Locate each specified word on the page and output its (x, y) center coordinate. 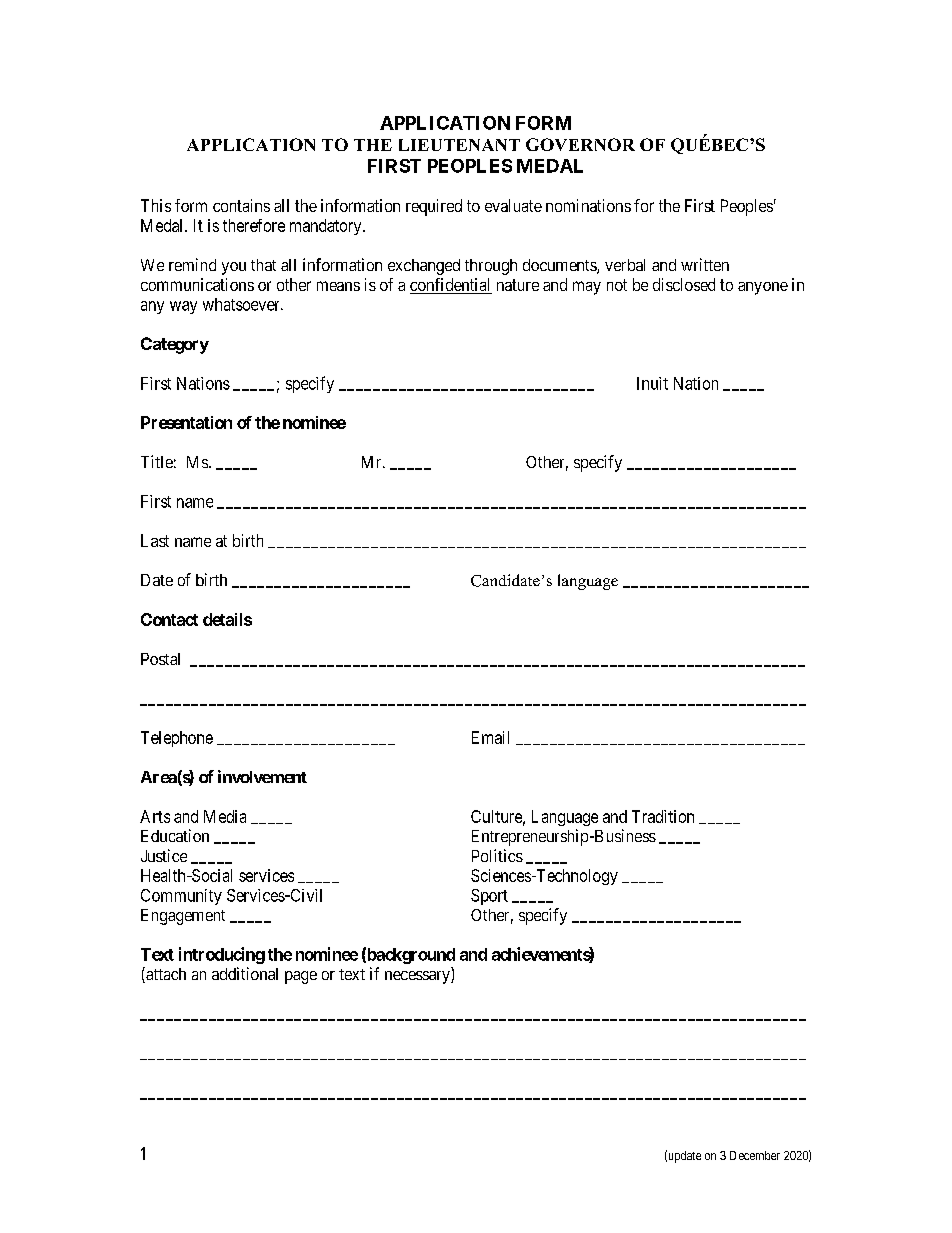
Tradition (663, 816)
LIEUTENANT (459, 145)
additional (245, 973)
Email (490, 737)
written (705, 264)
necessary (418, 977)
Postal (160, 659)
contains (241, 205)
